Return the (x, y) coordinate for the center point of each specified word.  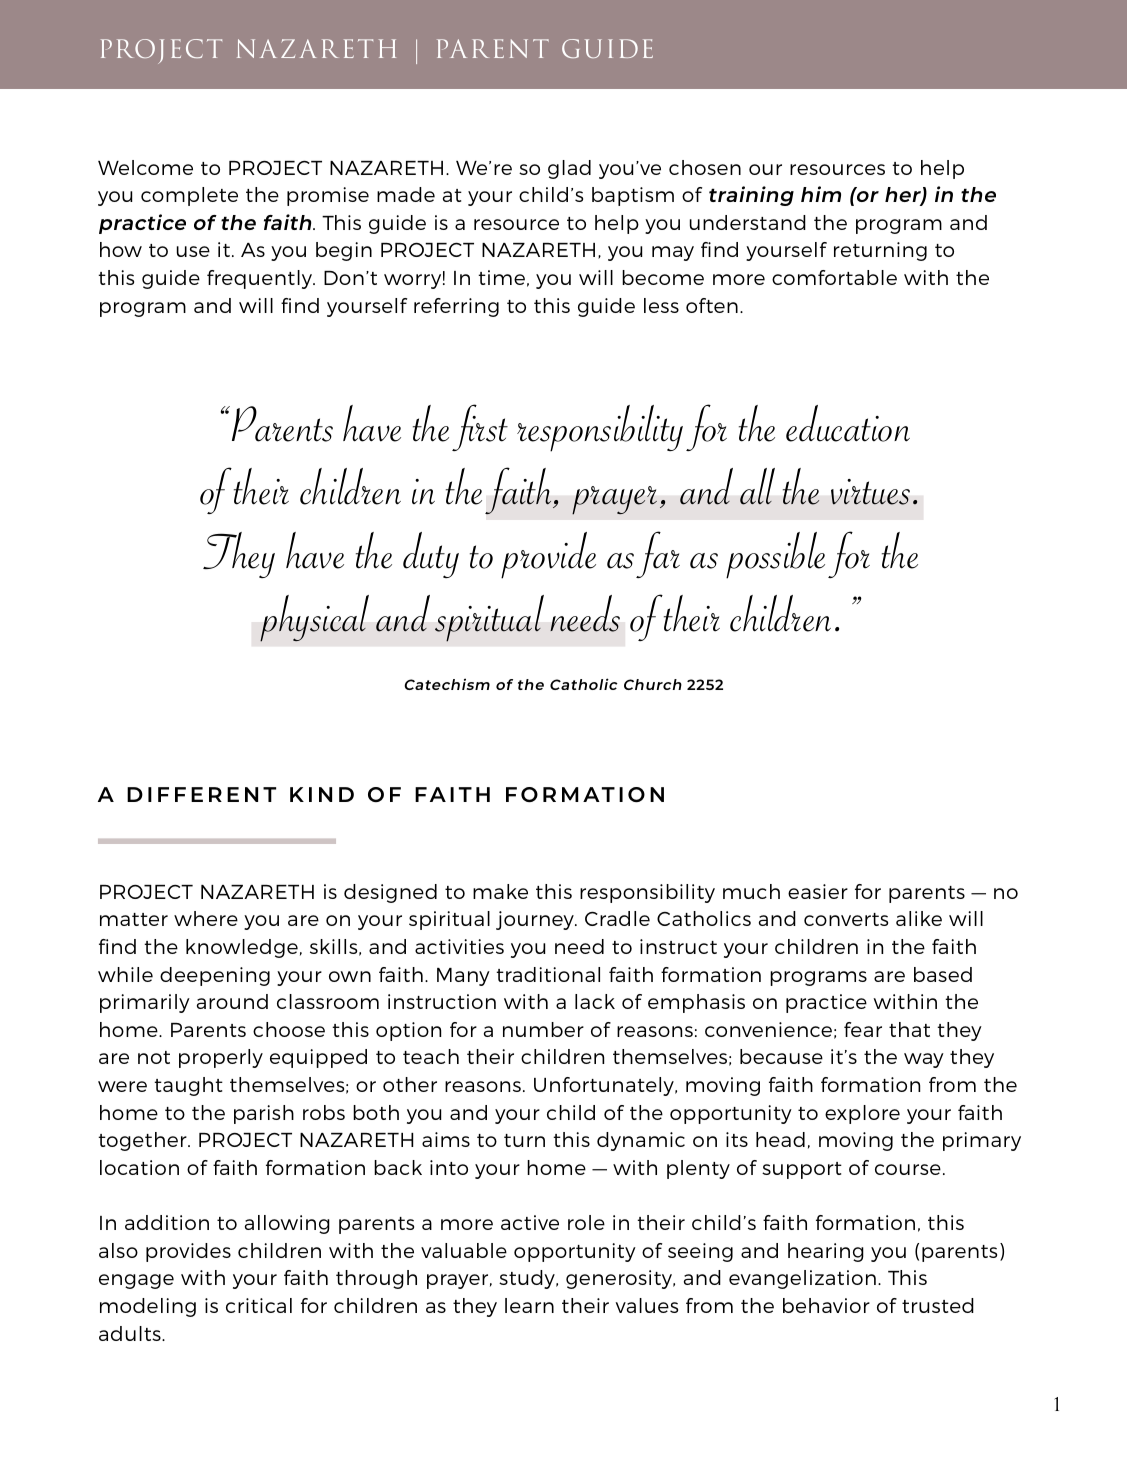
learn (529, 1305)
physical (314, 618)
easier (818, 891)
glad (569, 169)
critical (259, 1305)
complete (189, 196)
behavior (826, 1305)
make (500, 891)
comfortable (834, 277)
